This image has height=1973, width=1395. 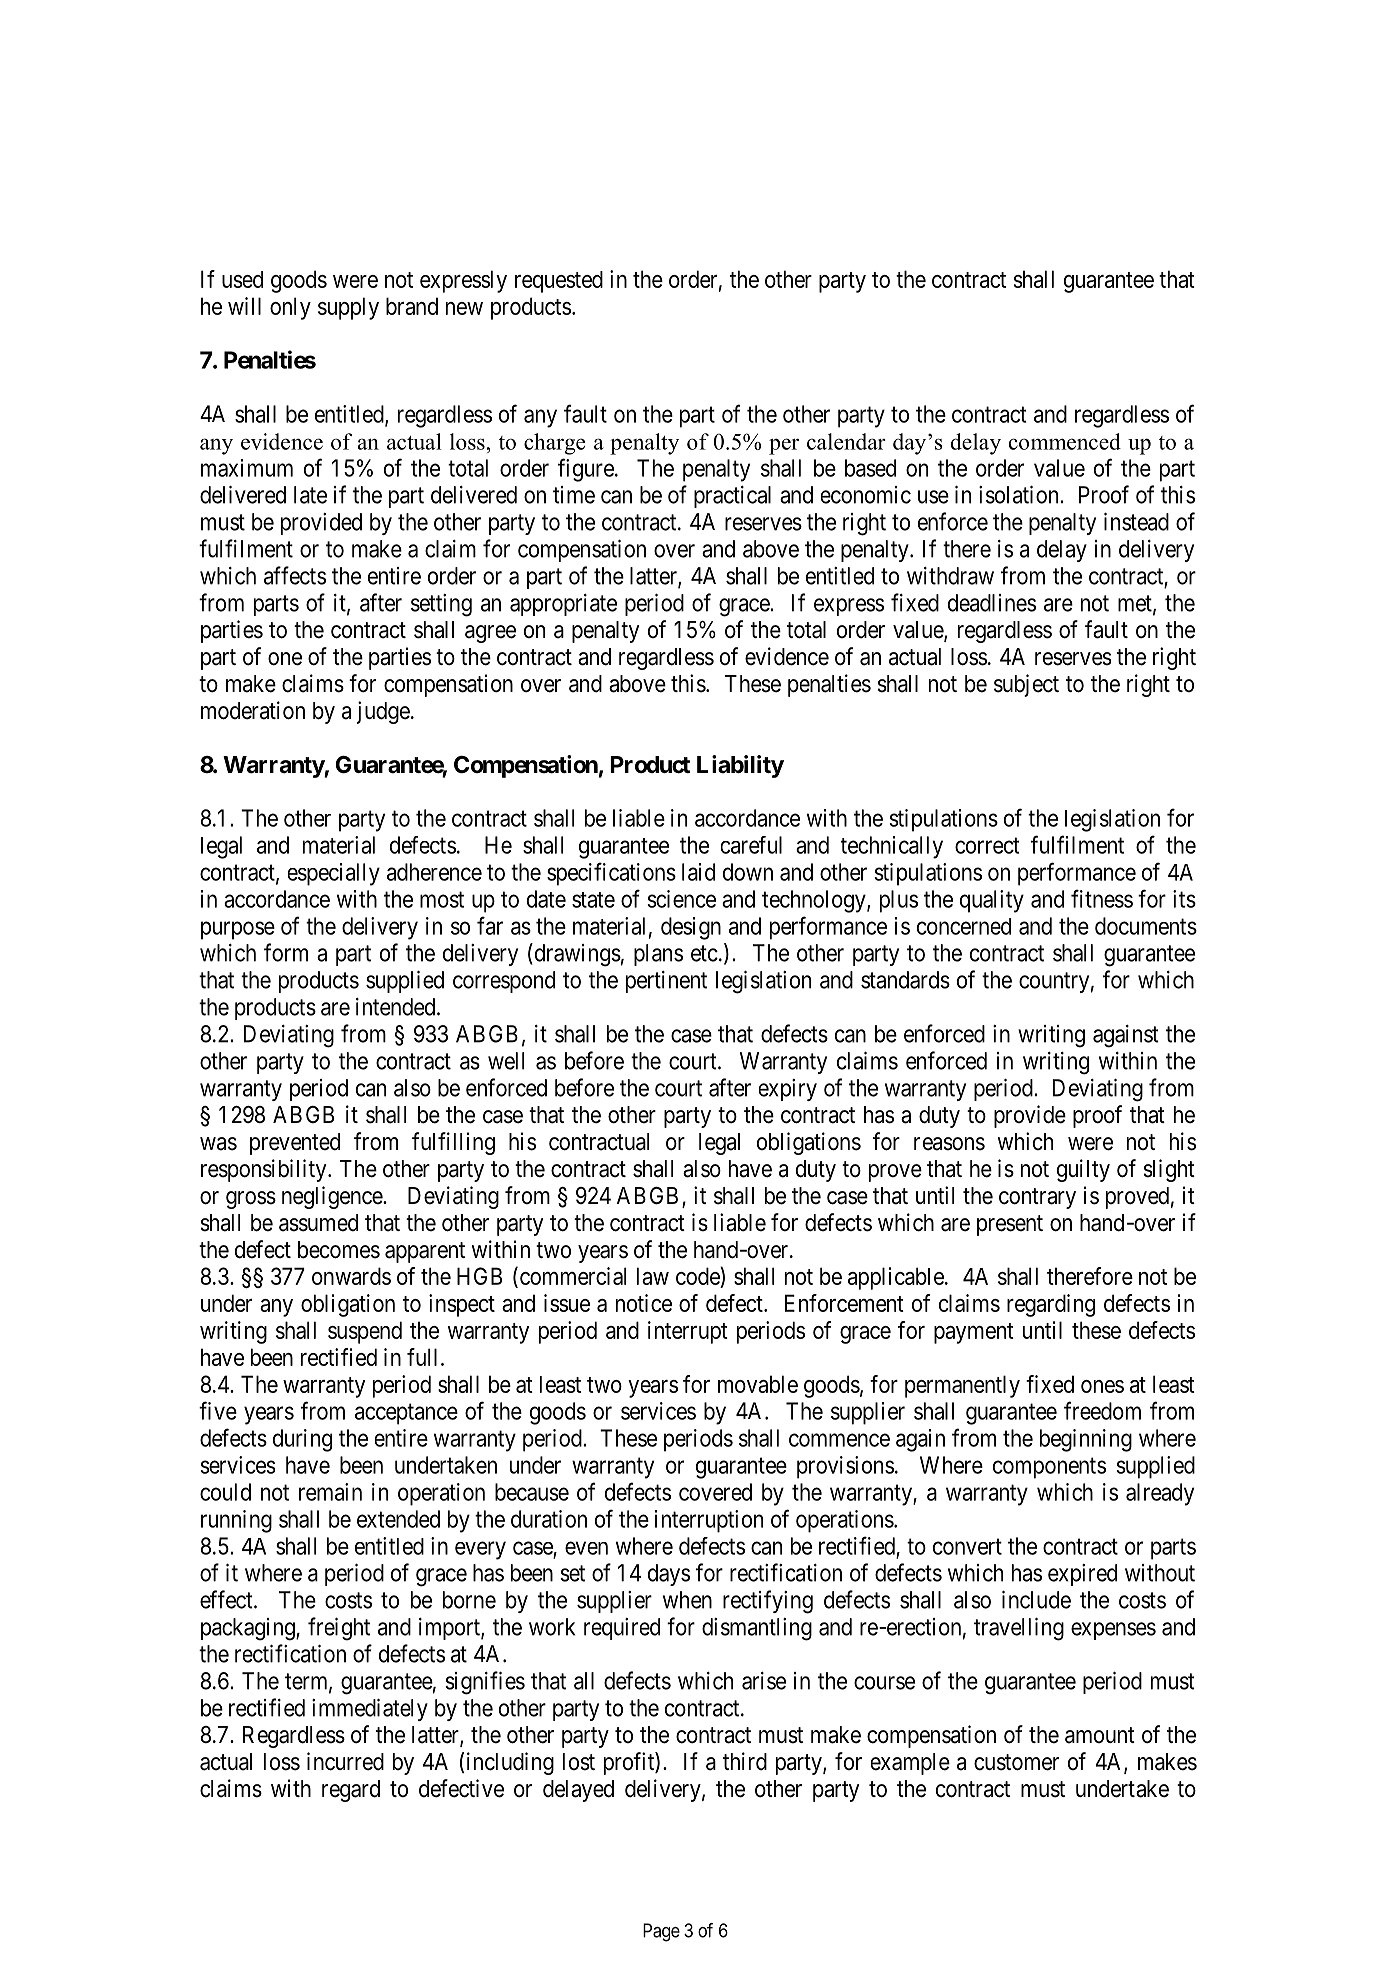 I want to click on guilty, so click(x=1083, y=1170).
